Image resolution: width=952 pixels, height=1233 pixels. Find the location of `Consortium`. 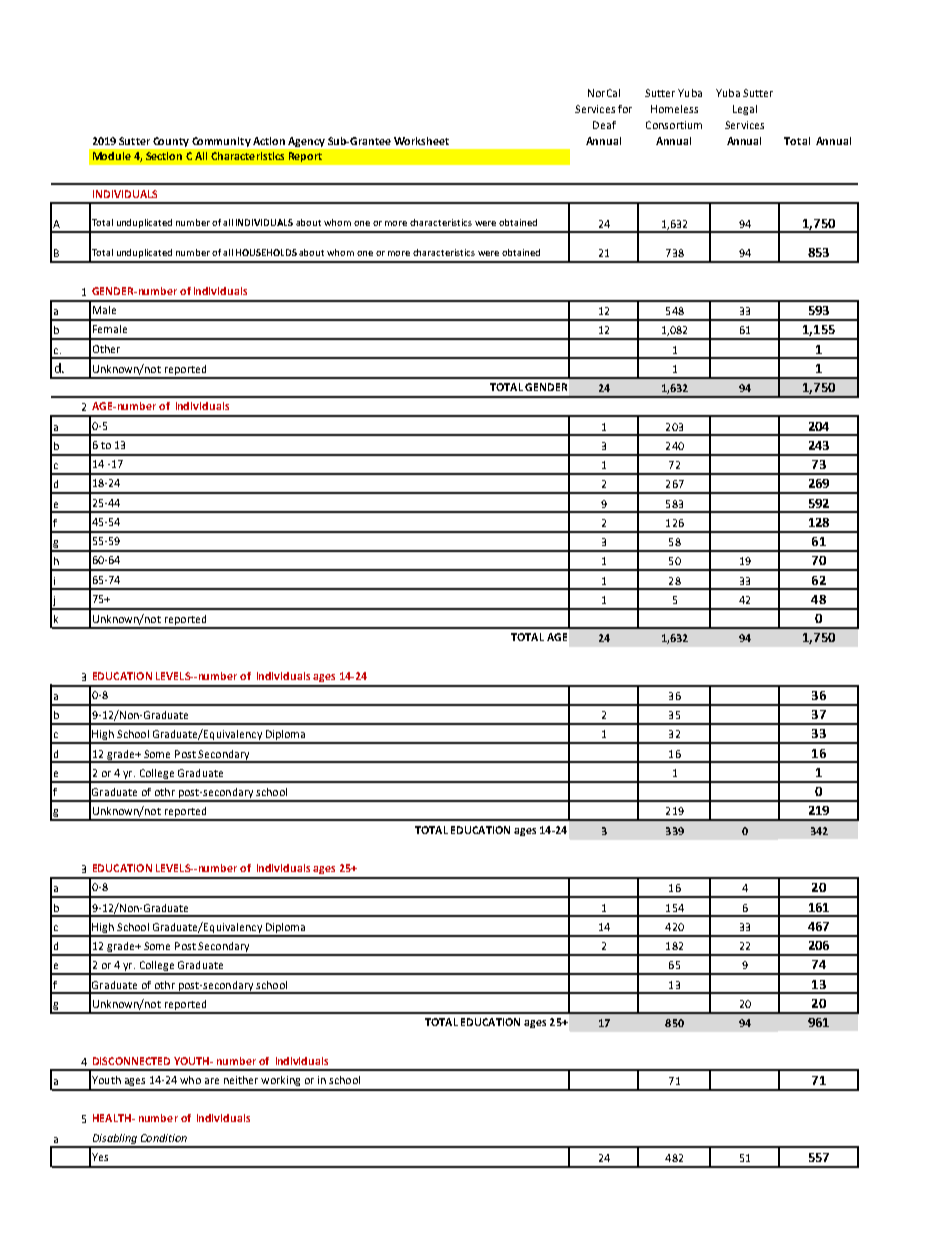

Consortium is located at coordinates (674, 125).
